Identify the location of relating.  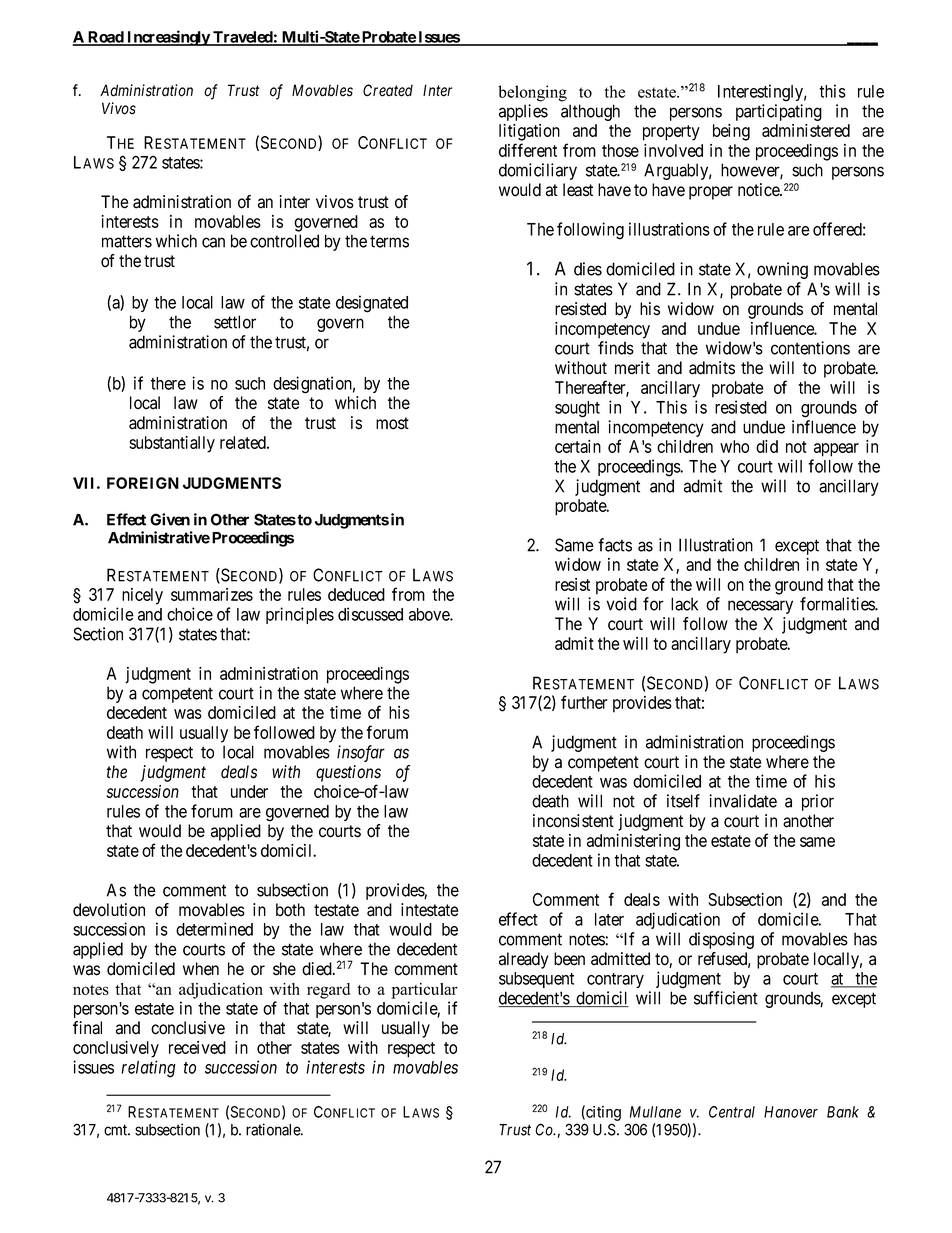
(148, 1069).
